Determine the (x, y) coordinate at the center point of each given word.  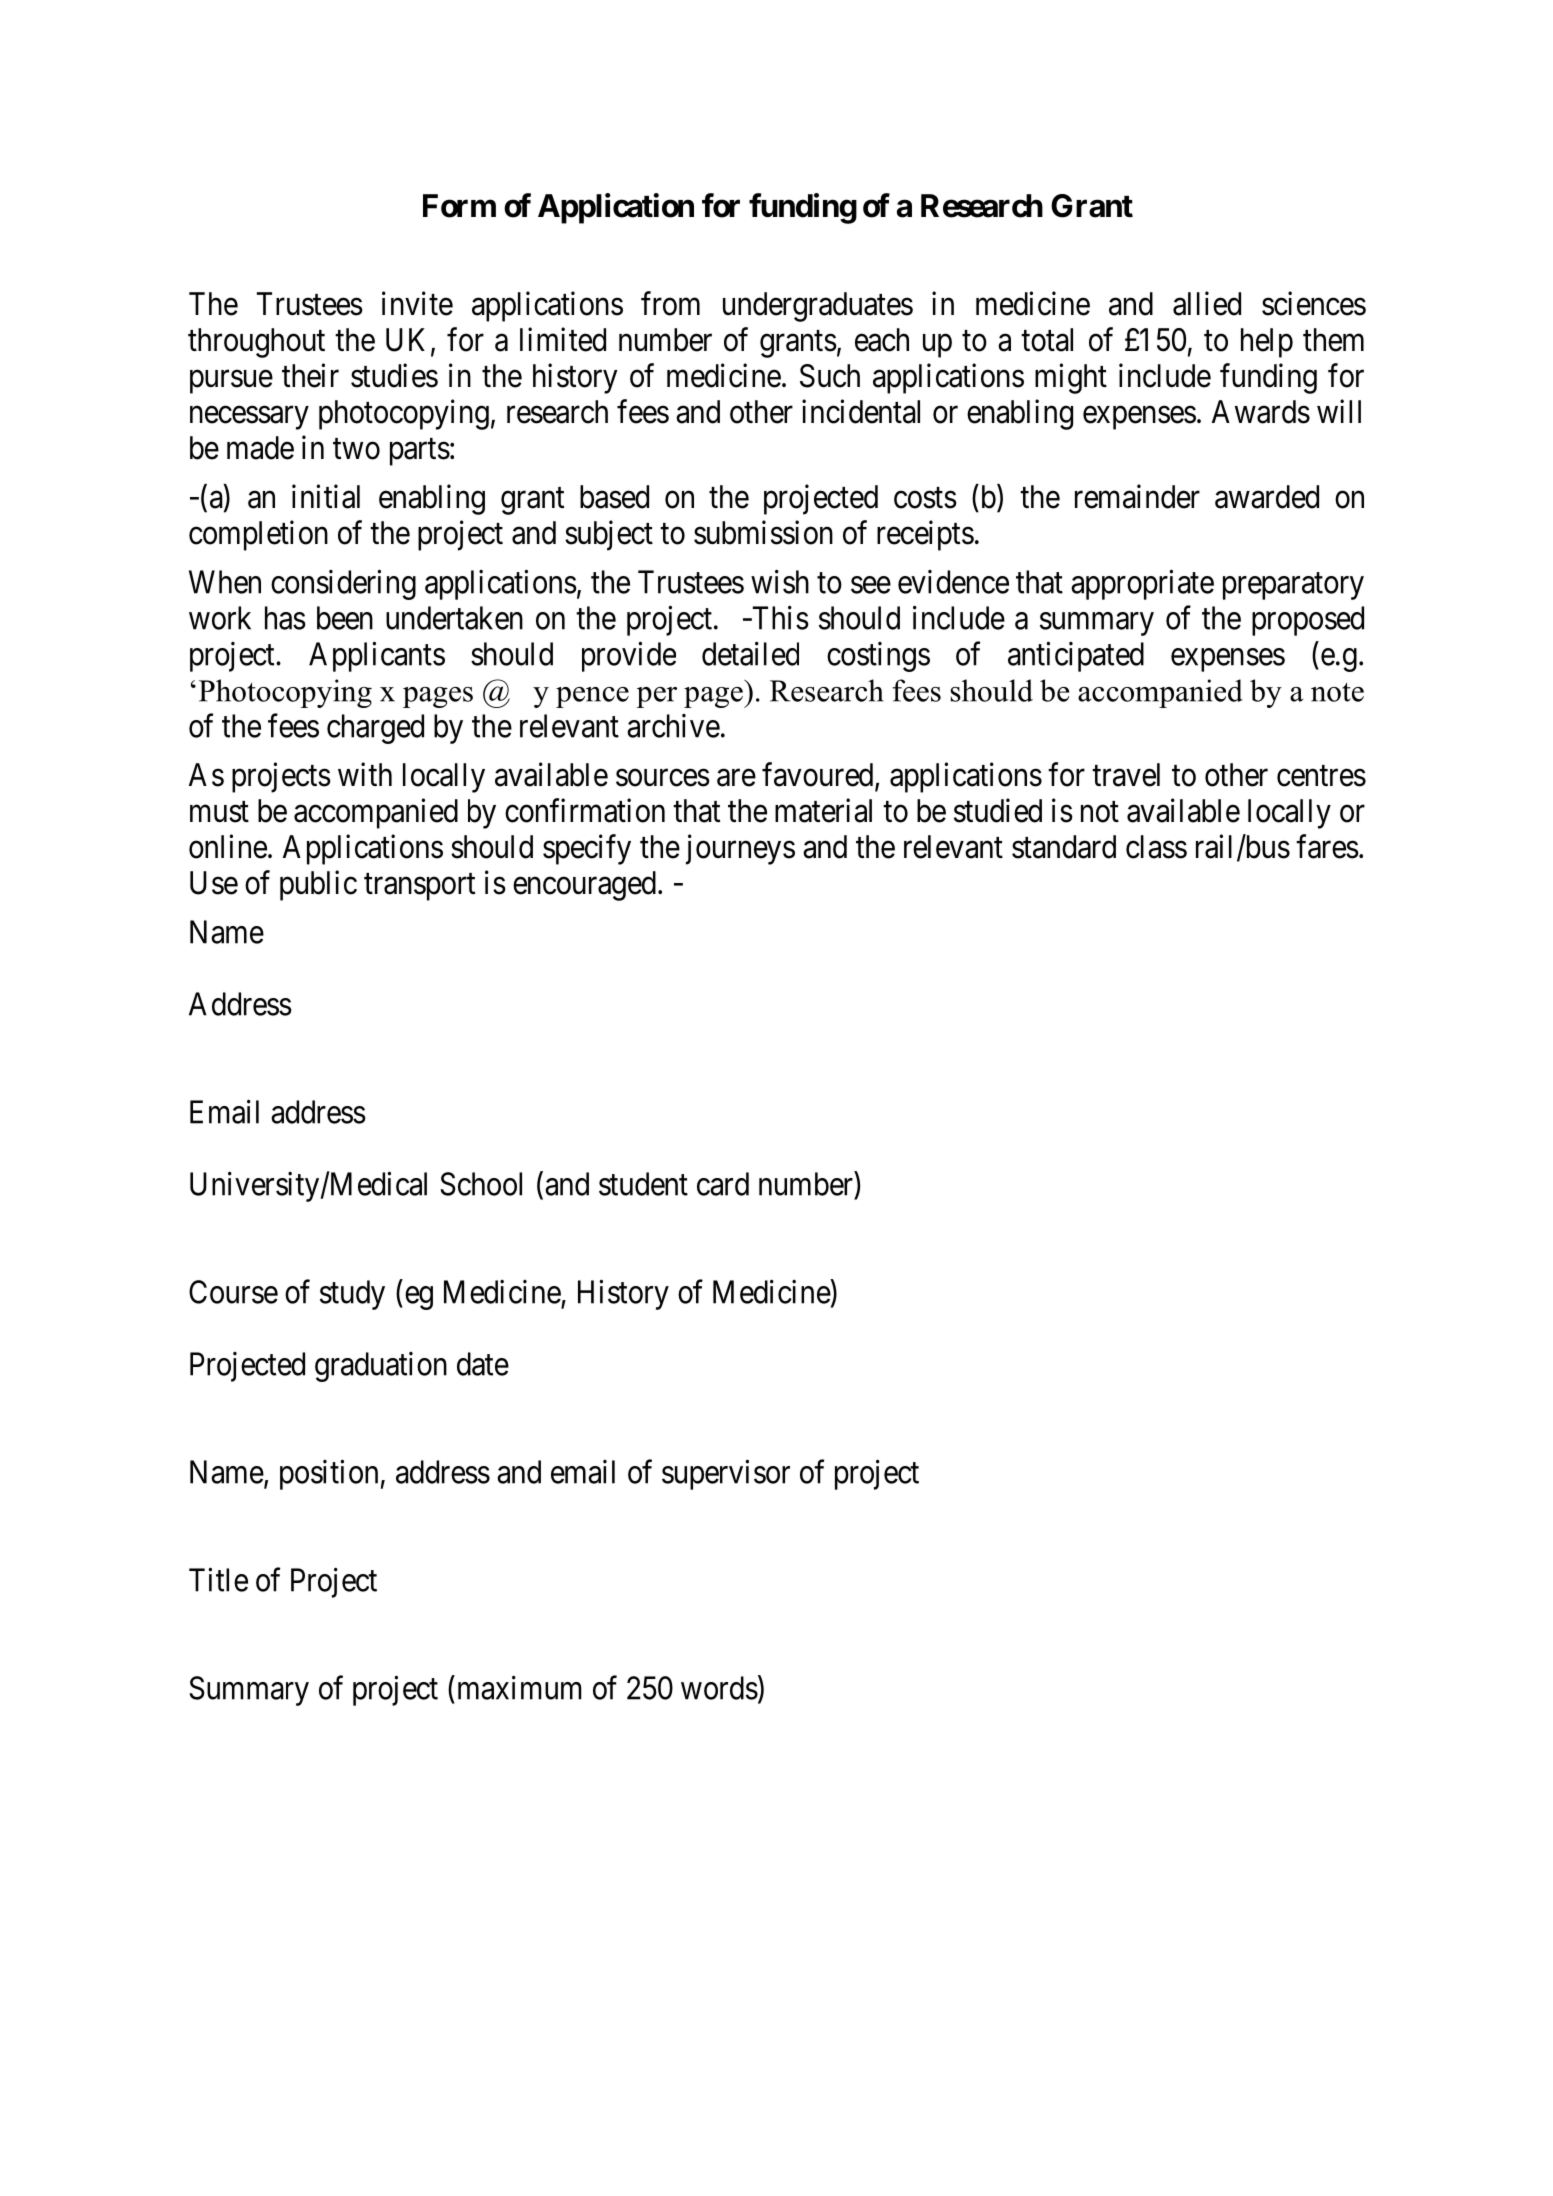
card (723, 1184)
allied (1207, 303)
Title (218, 1579)
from (670, 303)
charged (375, 729)
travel (1126, 775)
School (481, 1184)
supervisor (726, 1474)
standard (1064, 847)
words (719, 1688)
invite (417, 303)
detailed (750, 653)
